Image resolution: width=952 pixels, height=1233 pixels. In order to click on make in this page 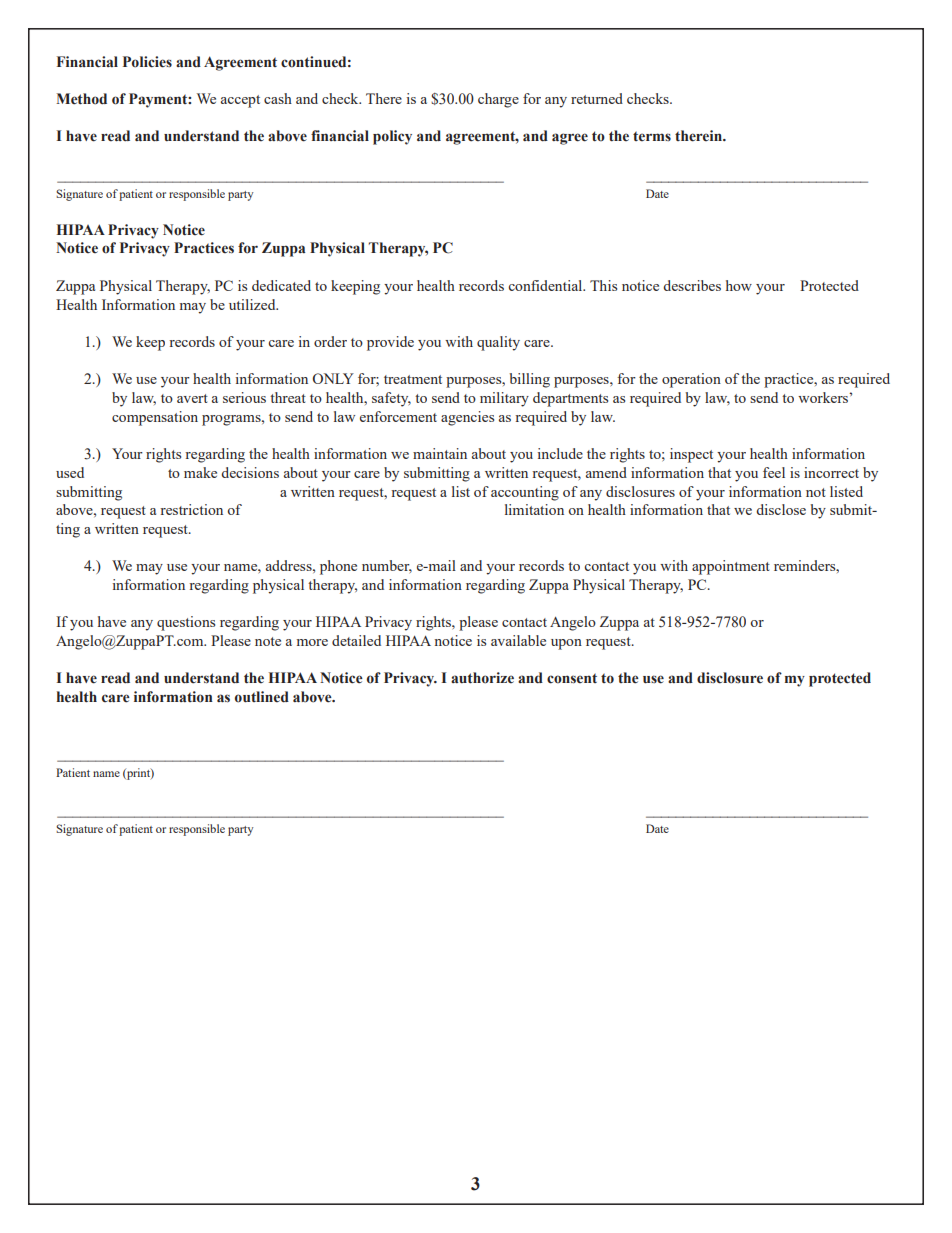, I will do `click(200, 472)`.
